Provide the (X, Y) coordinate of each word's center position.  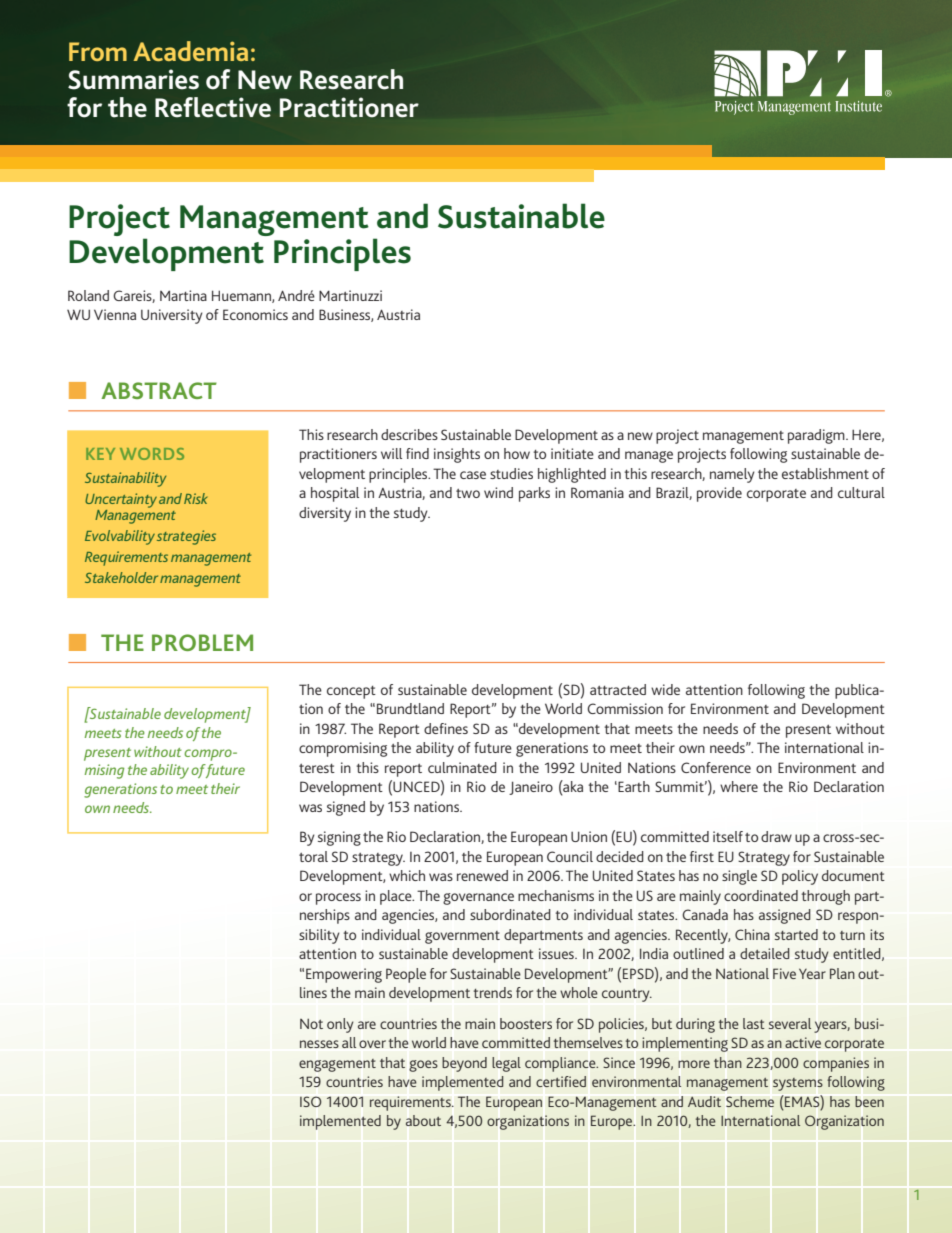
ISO (311, 1101)
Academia (191, 51)
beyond (464, 1064)
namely (732, 475)
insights (457, 455)
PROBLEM (202, 642)
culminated (462, 767)
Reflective (213, 107)
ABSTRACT (159, 390)
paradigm (817, 436)
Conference (716, 767)
